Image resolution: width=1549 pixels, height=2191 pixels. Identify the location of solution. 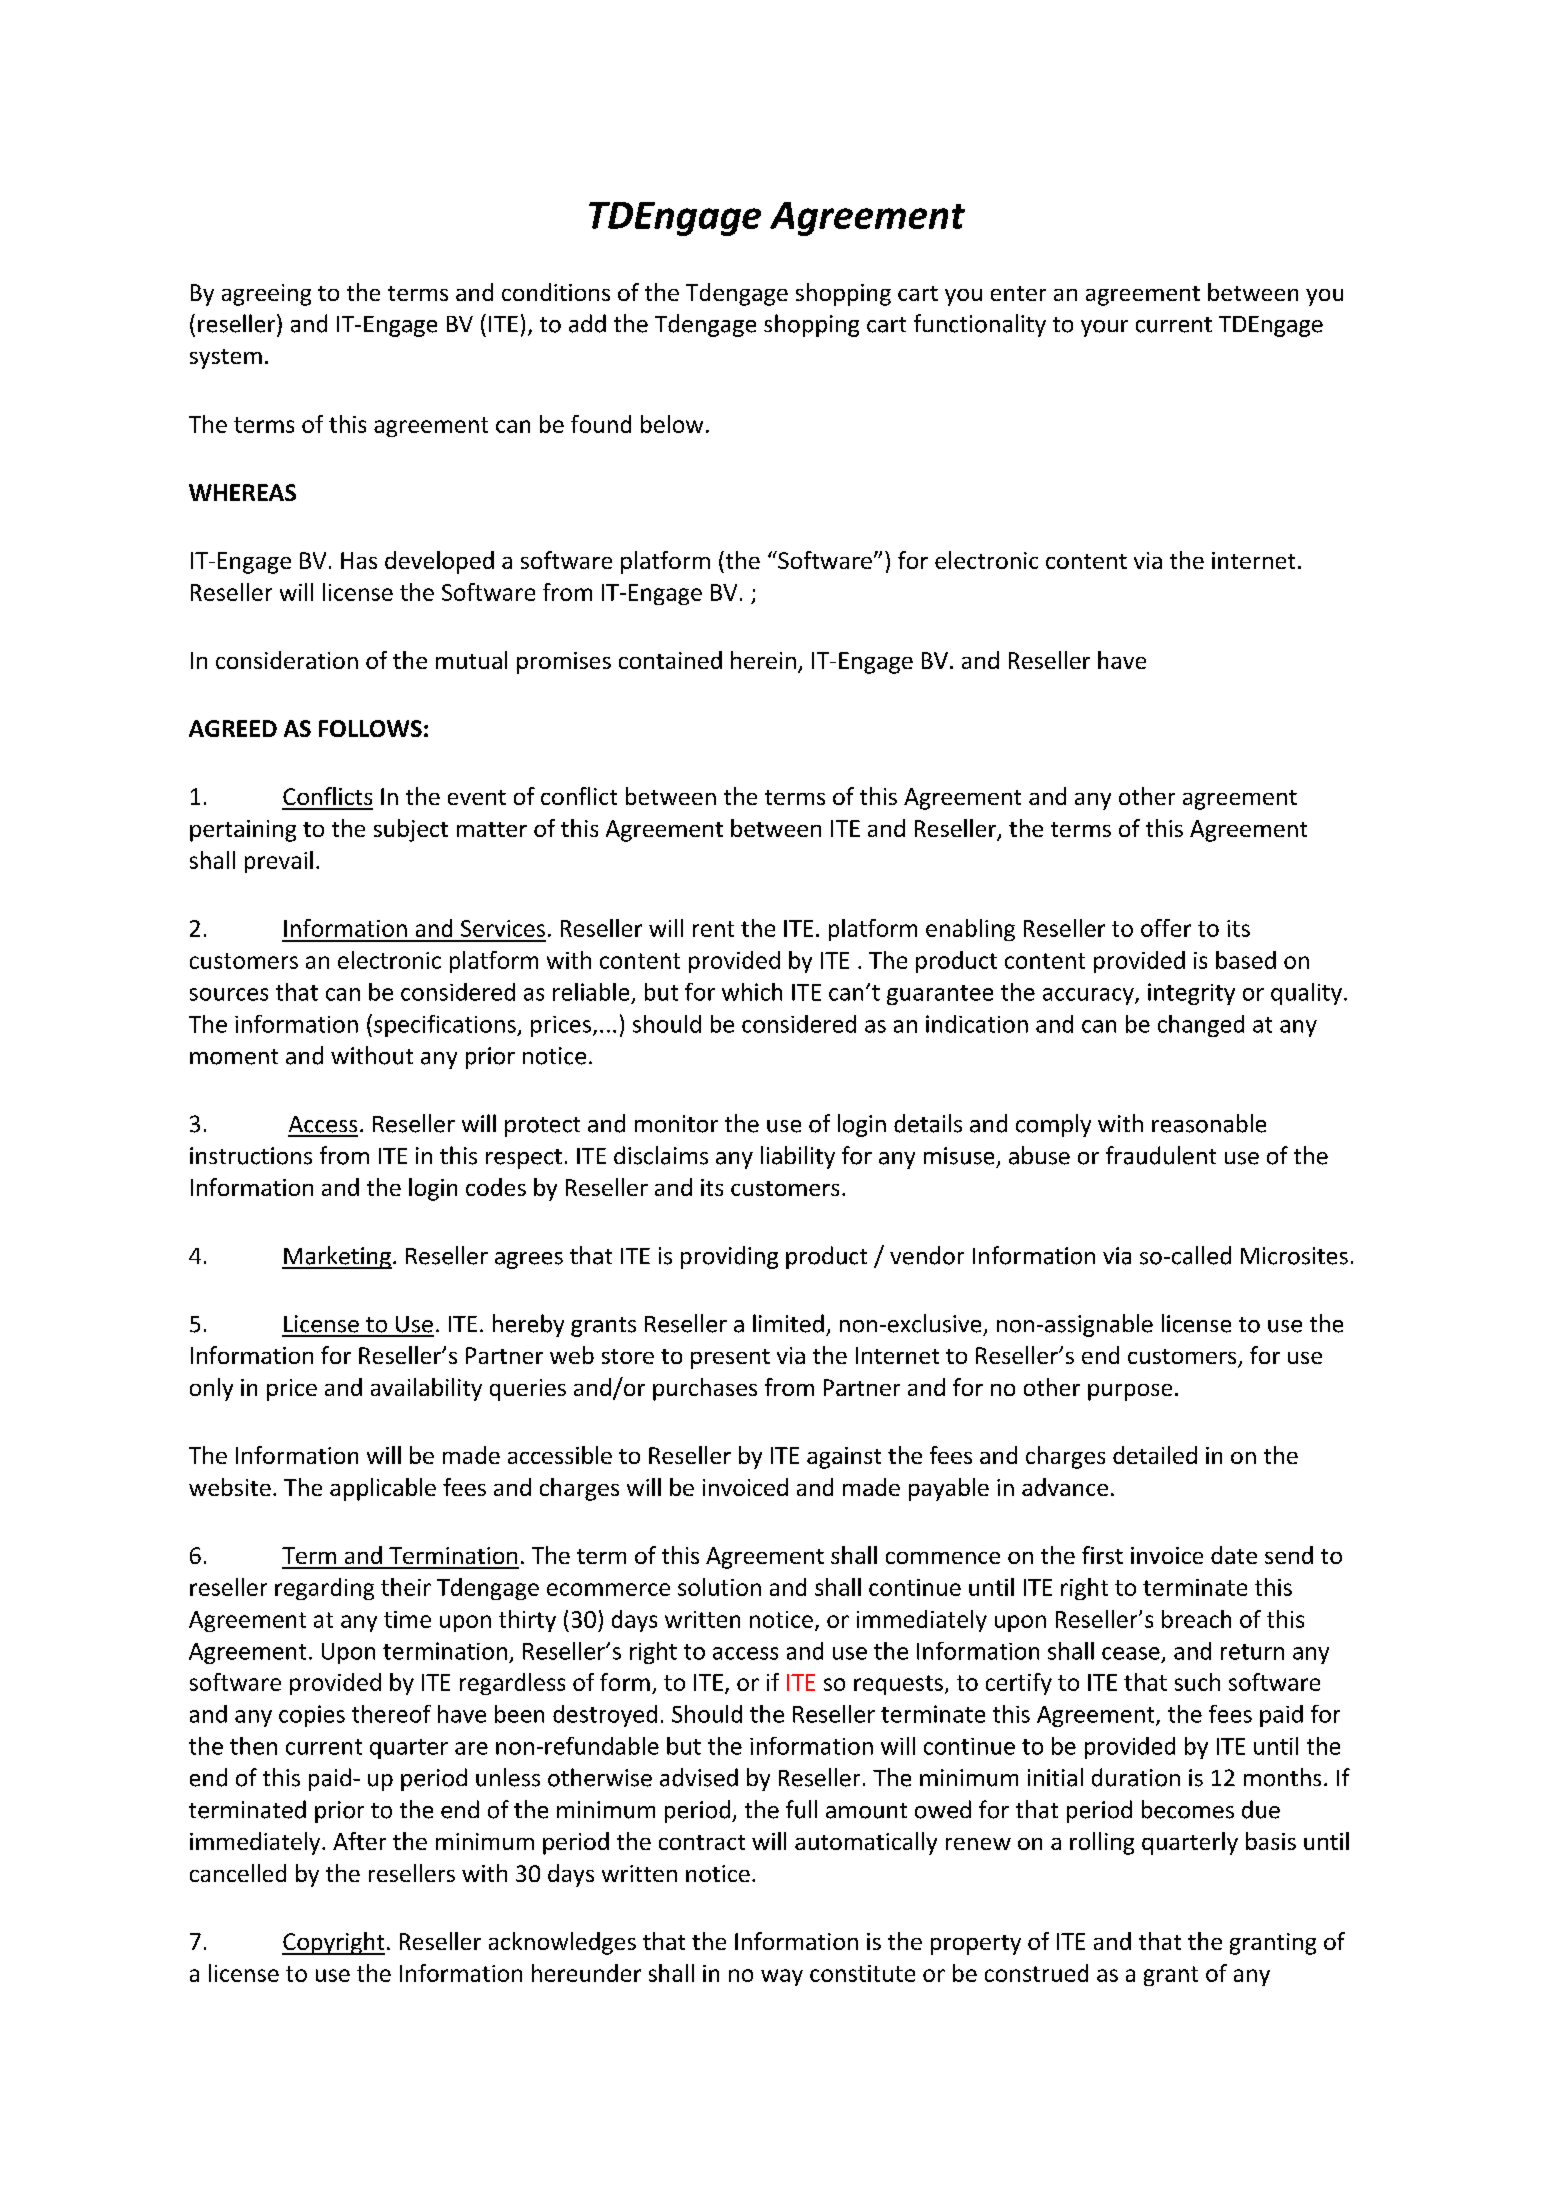
(719, 1587).
